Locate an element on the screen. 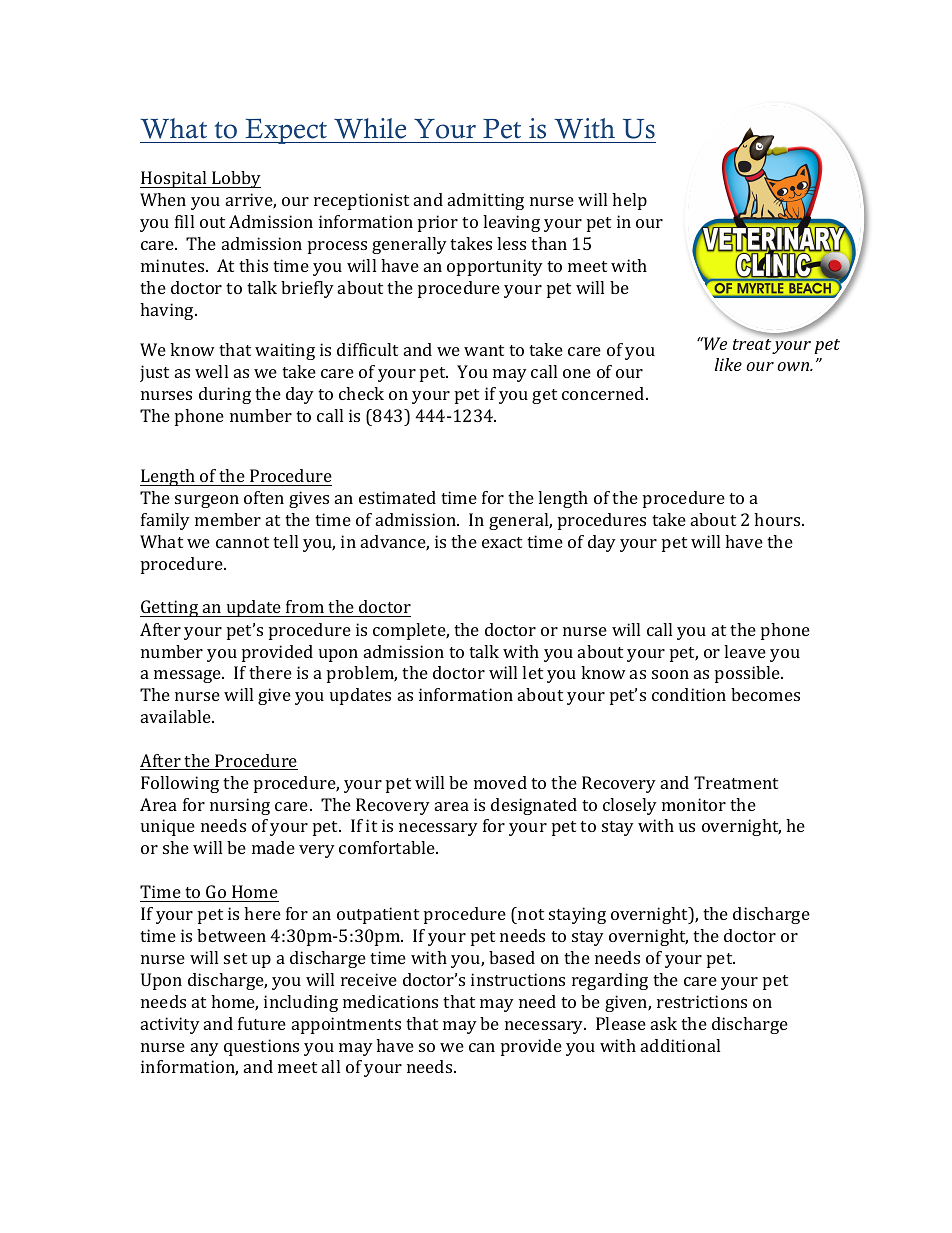  during is located at coordinates (225, 395).
